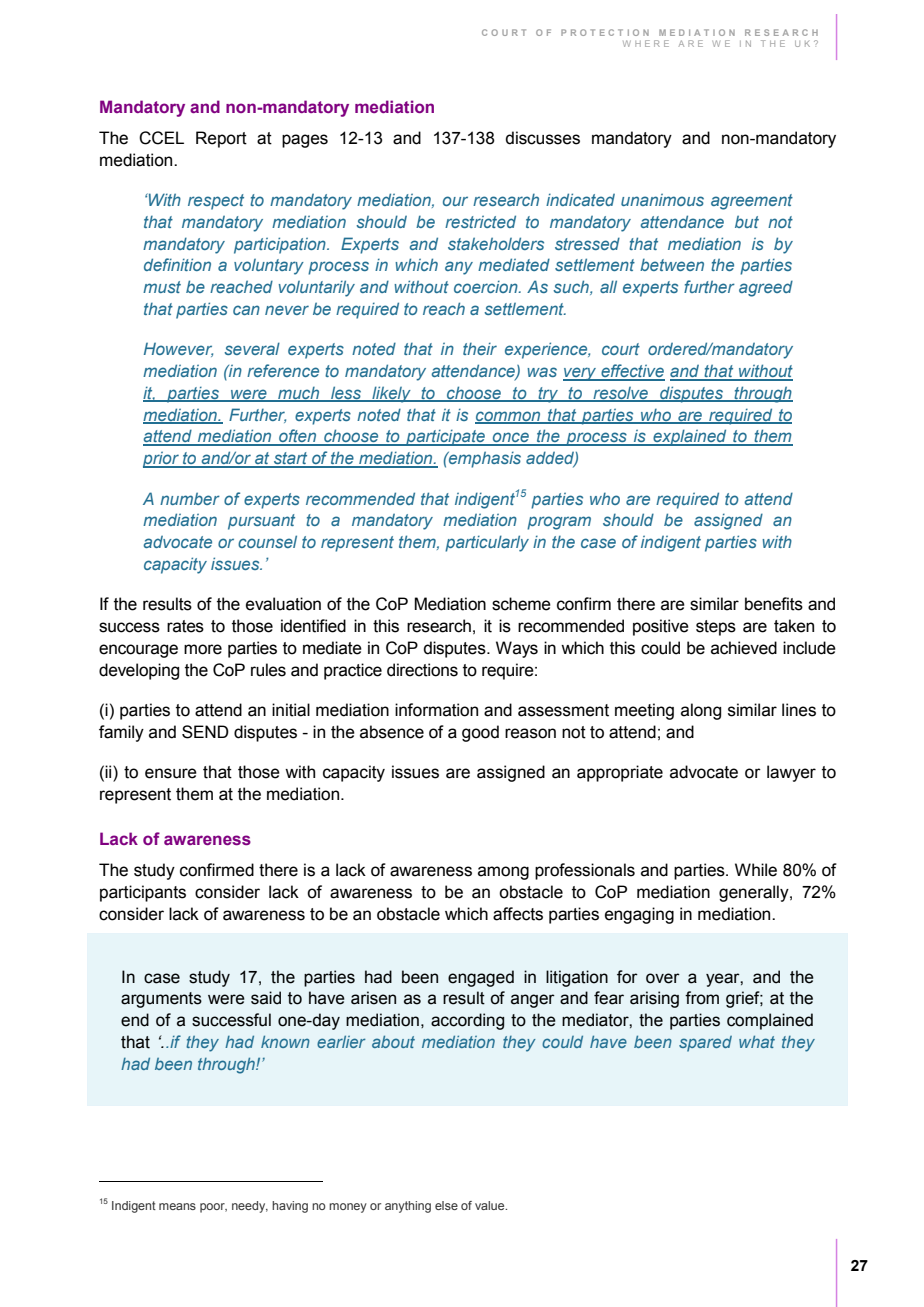 The width and height of the document is (924, 1307). What do you see at coordinates (213, 1208) in the document?
I see `poor` at bounding box center [213, 1208].
